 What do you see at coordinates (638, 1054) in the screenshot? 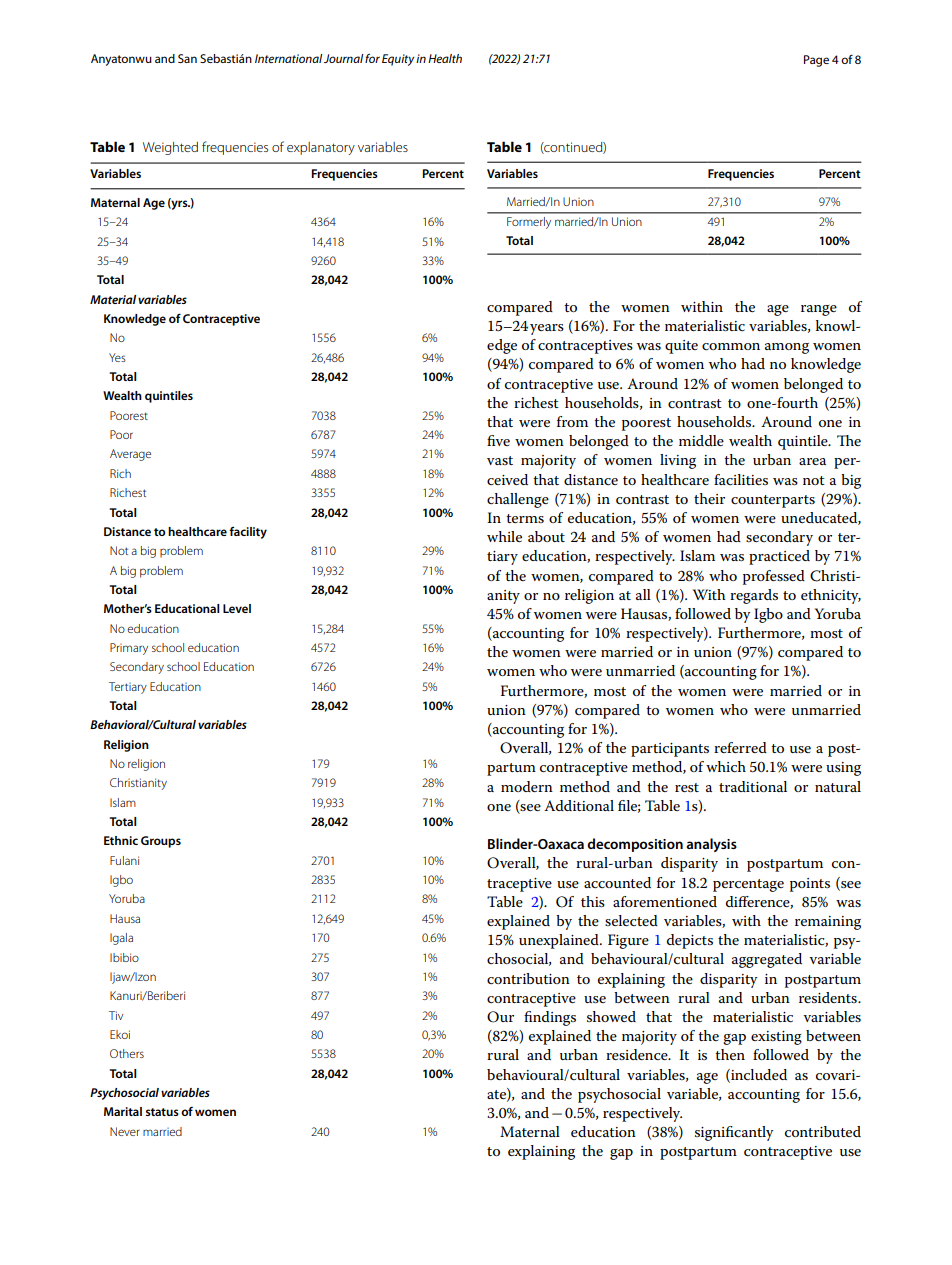
I see `residence` at bounding box center [638, 1054].
